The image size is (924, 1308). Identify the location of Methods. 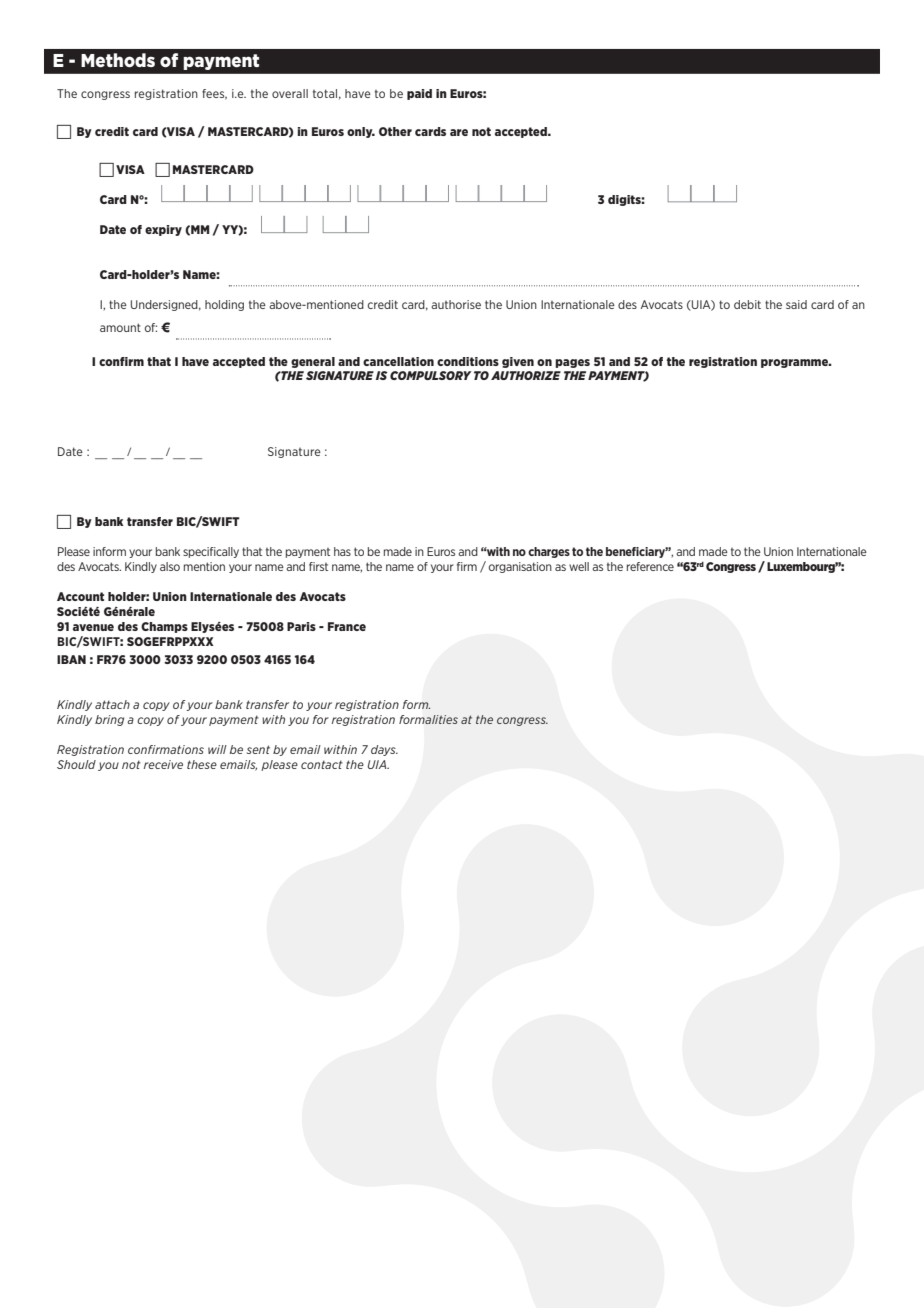
(118, 60).
